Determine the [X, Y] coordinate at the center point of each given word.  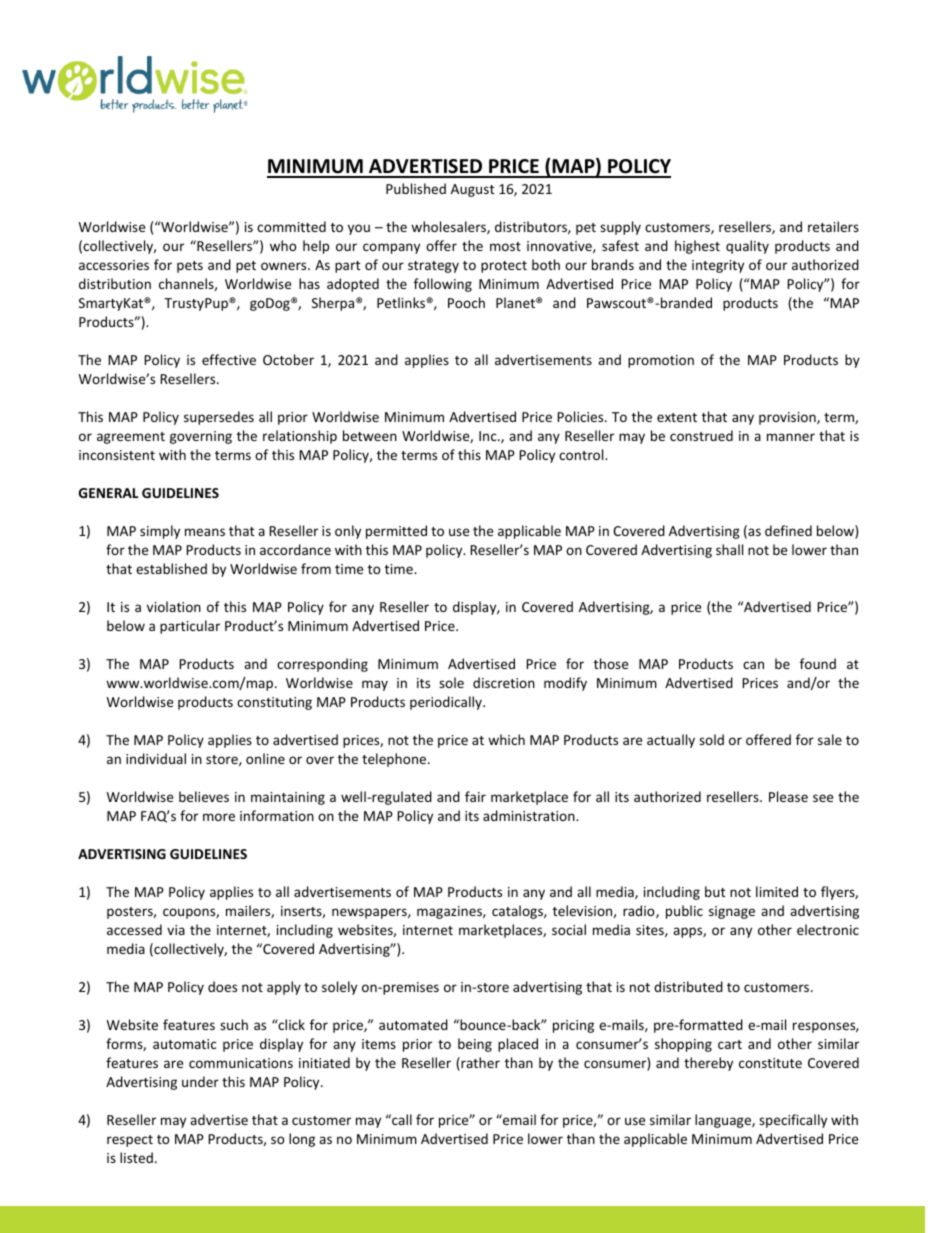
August [472, 190]
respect [130, 1141]
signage [732, 912]
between [370, 435]
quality [747, 247]
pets [190, 267]
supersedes [219, 418]
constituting [274, 703]
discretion [504, 682]
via [176, 930]
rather [479, 1064]
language [724, 1121]
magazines [450, 912]
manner [791, 437]
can [753, 665]
